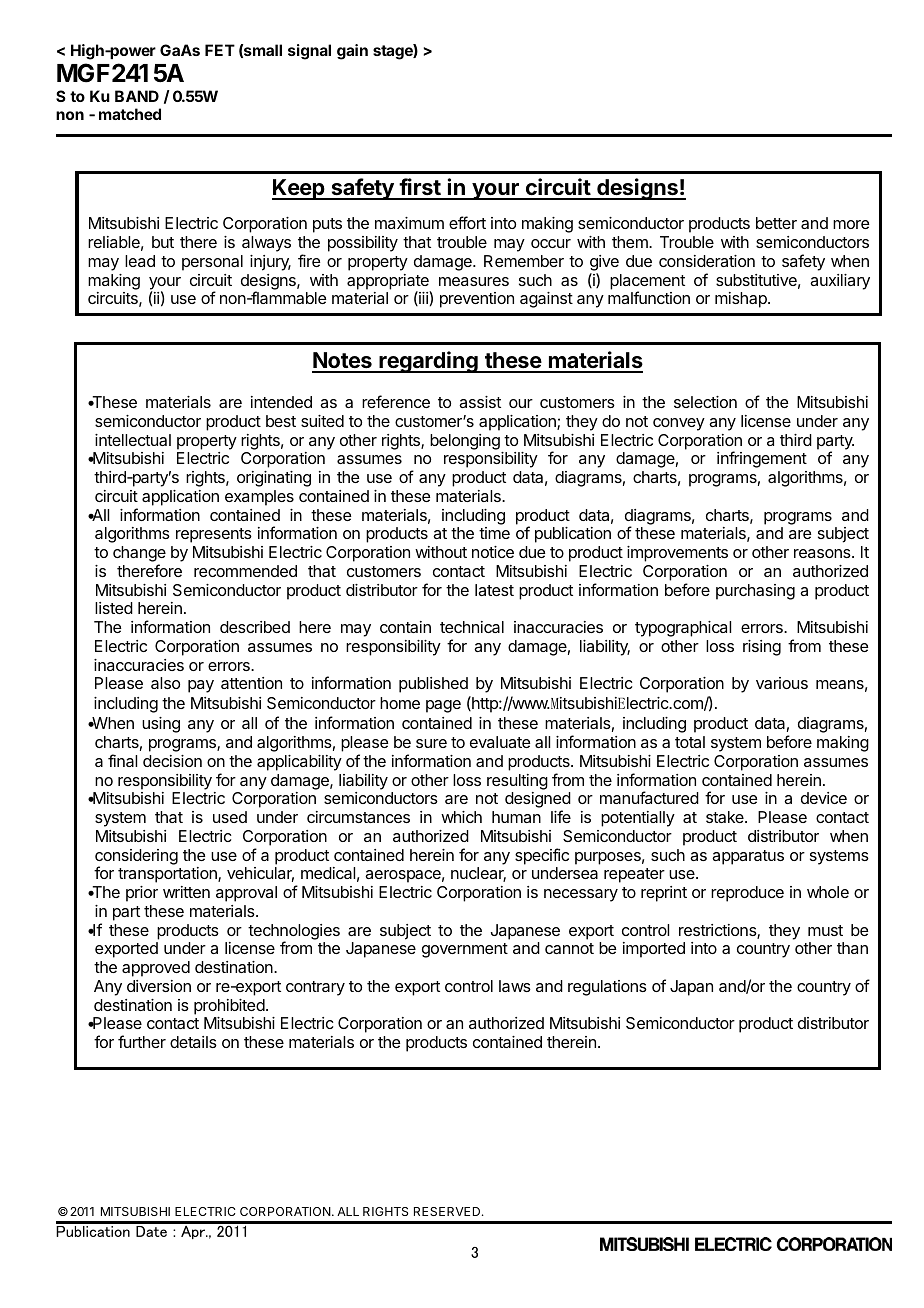 The image size is (924, 1308). I want to click on regulations, so click(607, 988).
